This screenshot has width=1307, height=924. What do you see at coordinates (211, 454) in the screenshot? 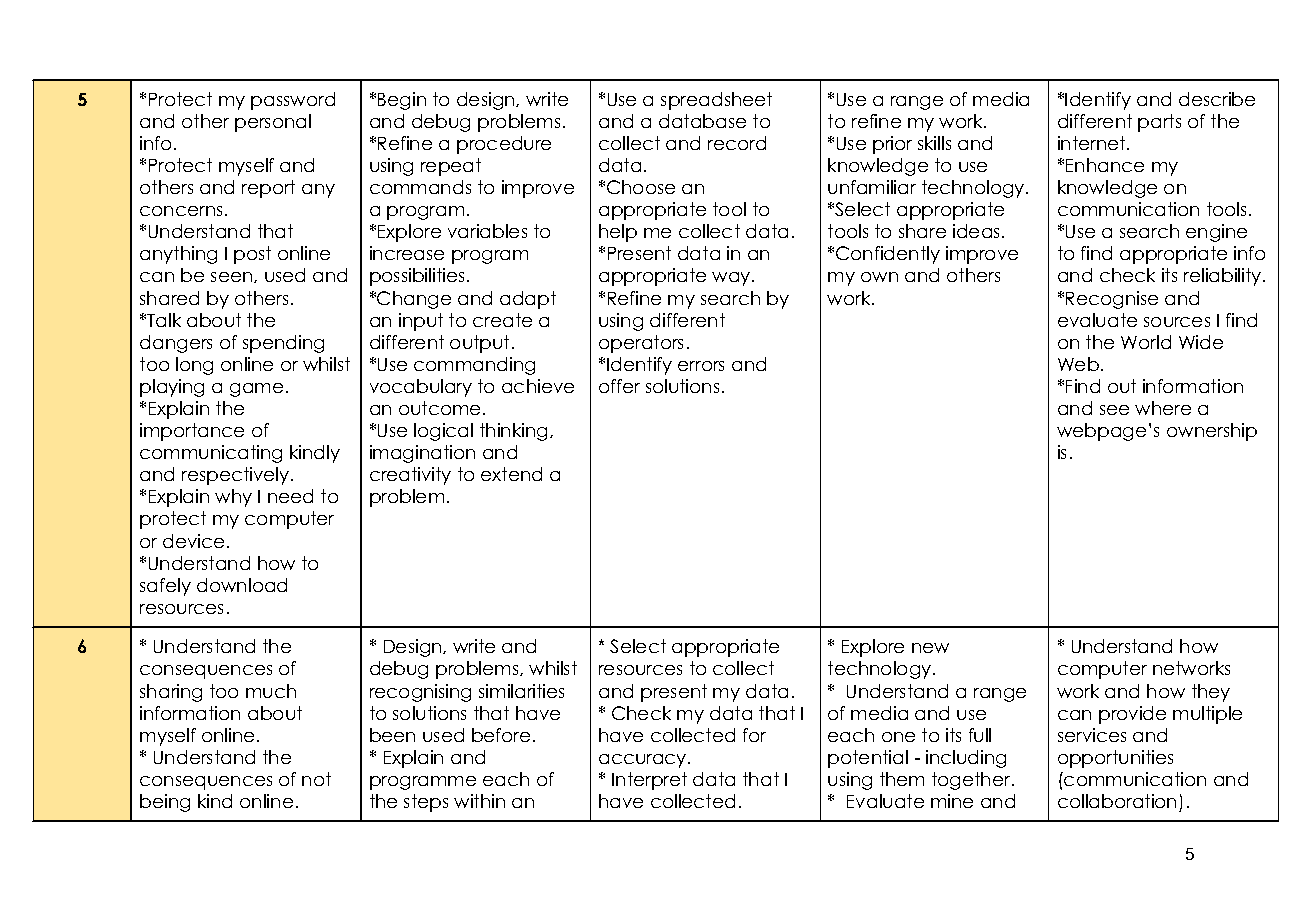
I see `communicating` at bounding box center [211, 454].
